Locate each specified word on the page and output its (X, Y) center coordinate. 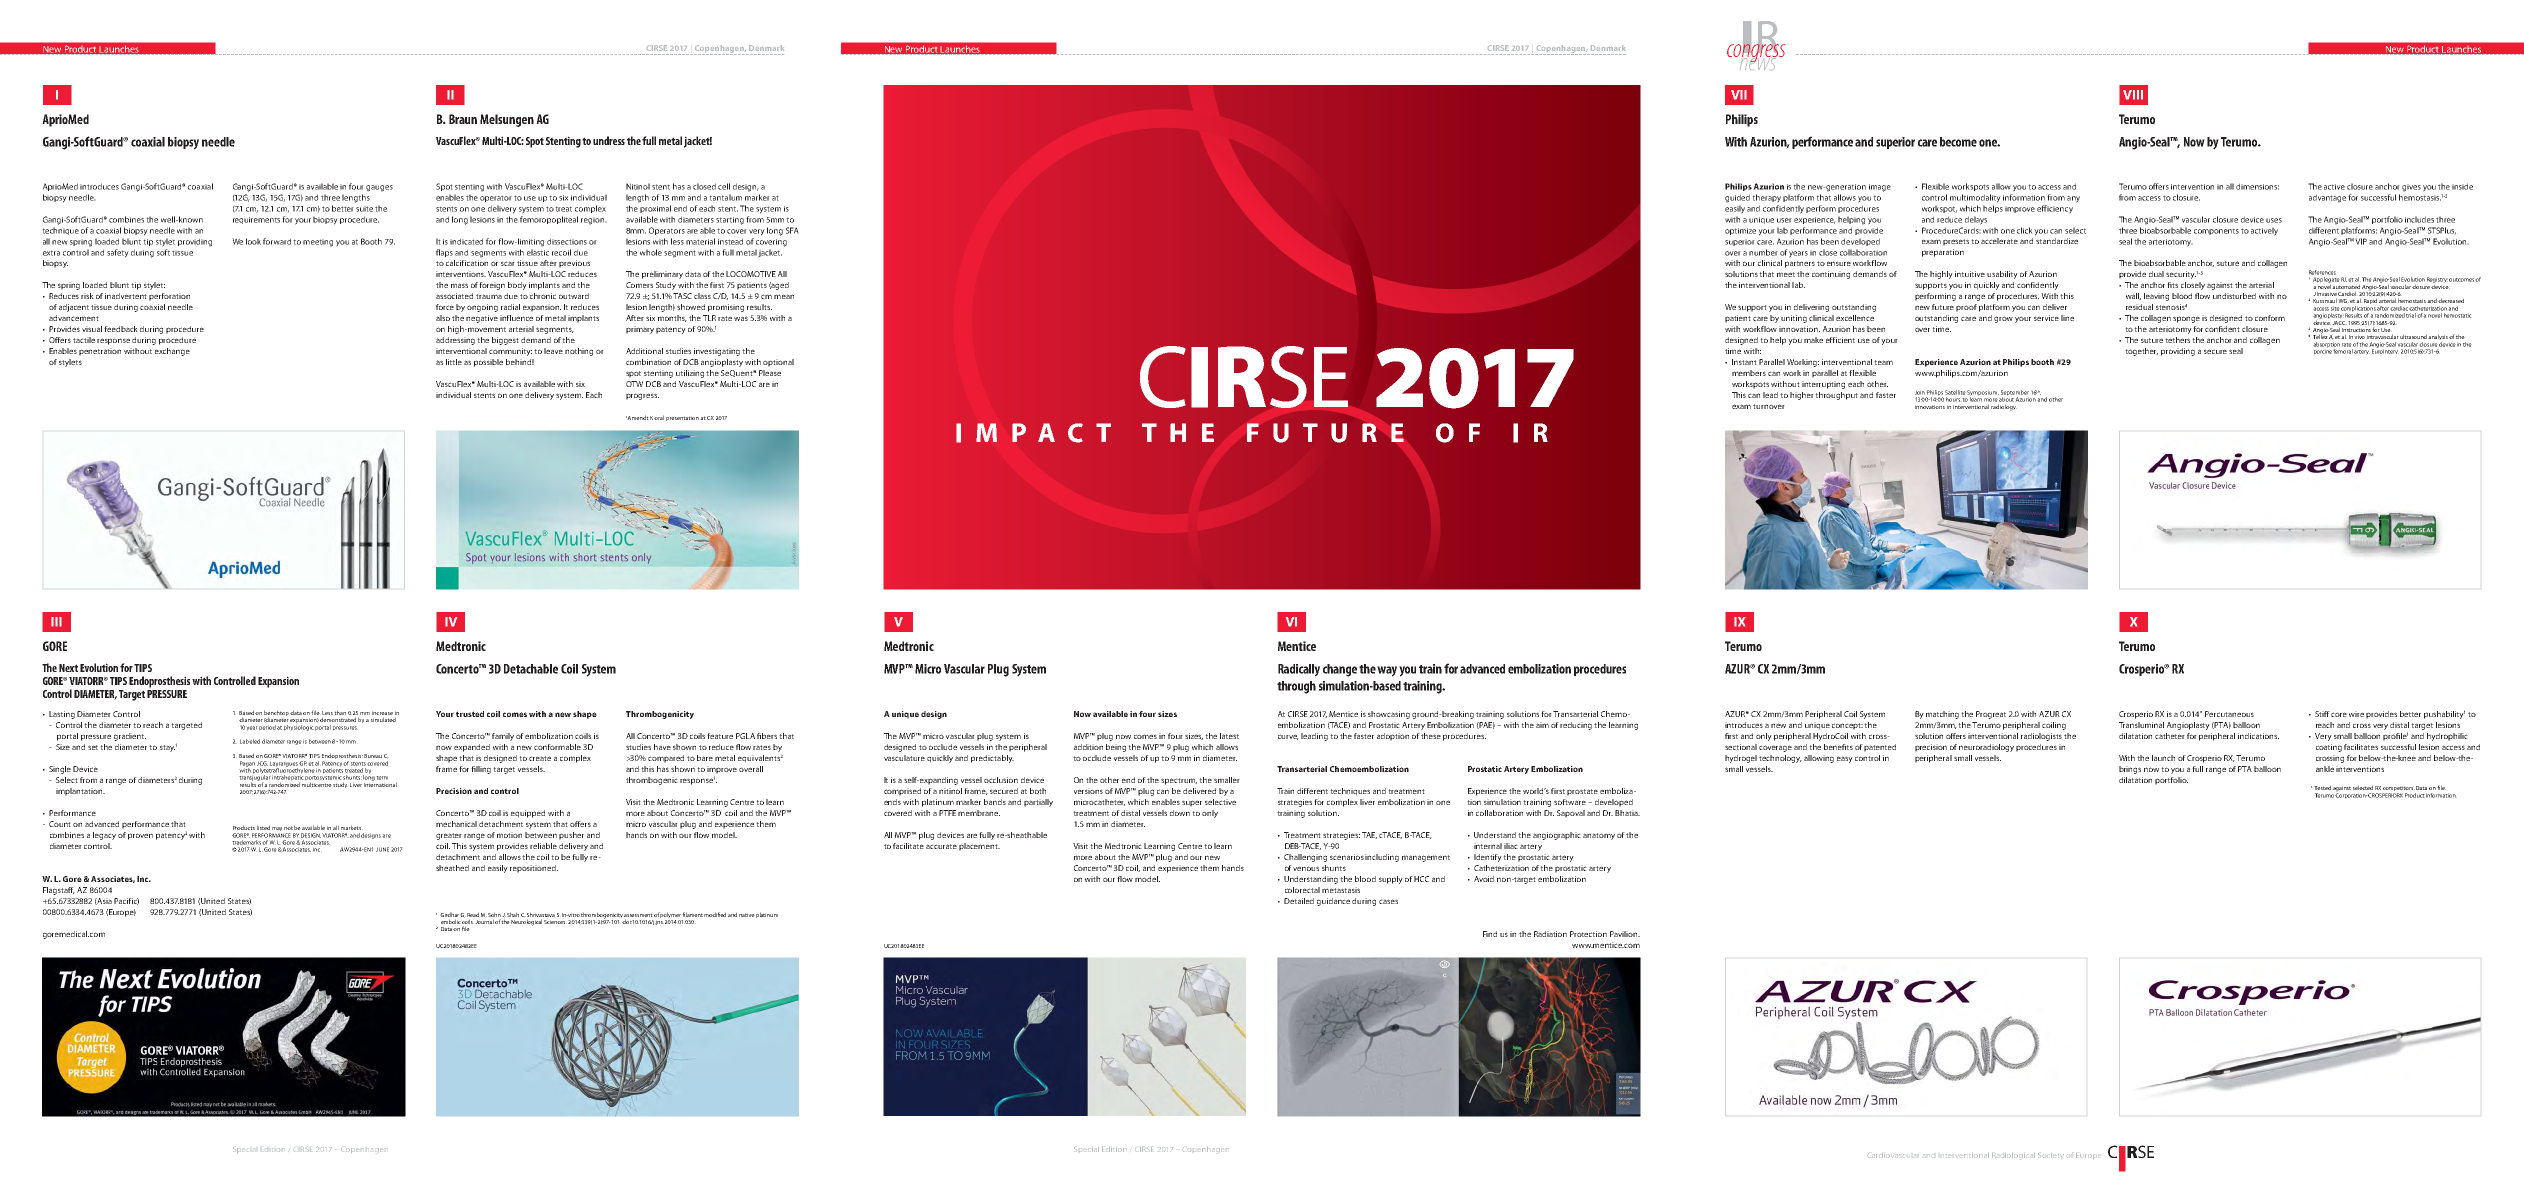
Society (2051, 1156)
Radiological (2013, 1155)
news (1757, 62)
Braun (463, 119)
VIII (2133, 95)
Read (473, 914)
